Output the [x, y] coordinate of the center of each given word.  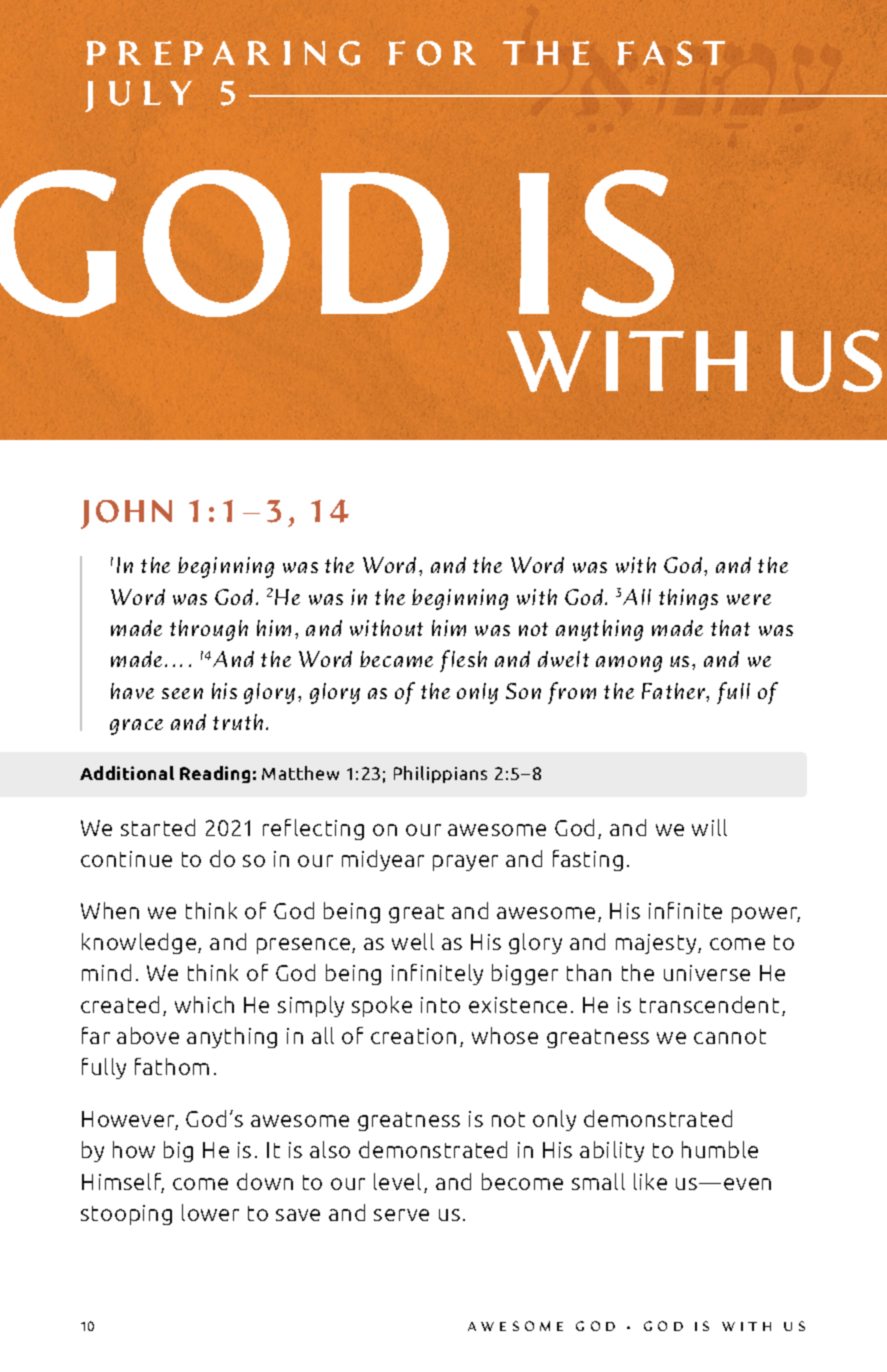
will [709, 827]
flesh [463, 661]
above [148, 1035]
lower [210, 1212]
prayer [465, 863]
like [650, 1181]
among [629, 664]
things [688, 599]
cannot [730, 1036]
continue [126, 859]
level [397, 1181]
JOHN [126, 514]
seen [182, 693]
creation [413, 1036]
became [396, 659]
